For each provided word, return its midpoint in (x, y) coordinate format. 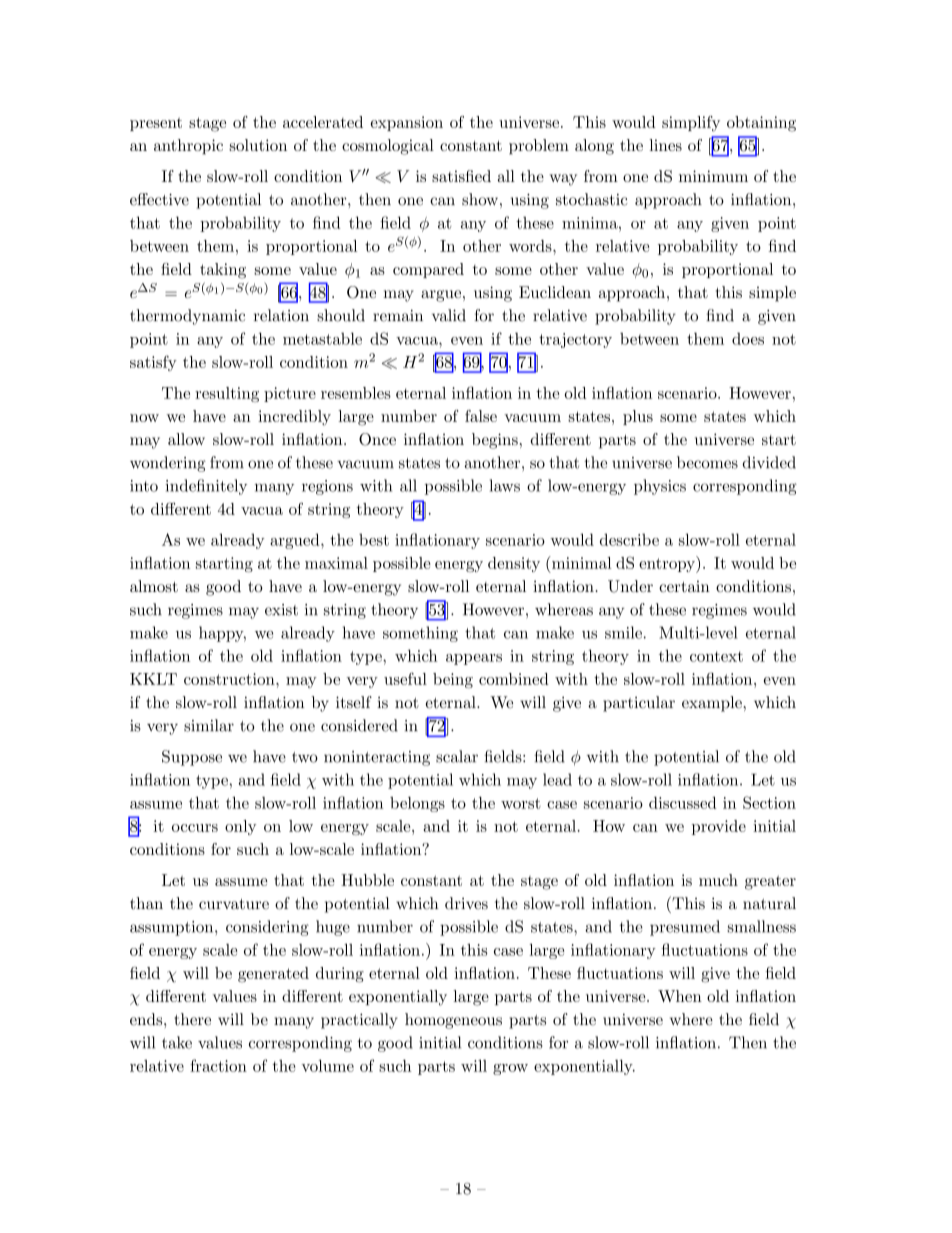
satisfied (461, 176)
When (680, 996)
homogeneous (453, 1021)
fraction (218, 1065)
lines (665, 145)
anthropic (188, 147)
